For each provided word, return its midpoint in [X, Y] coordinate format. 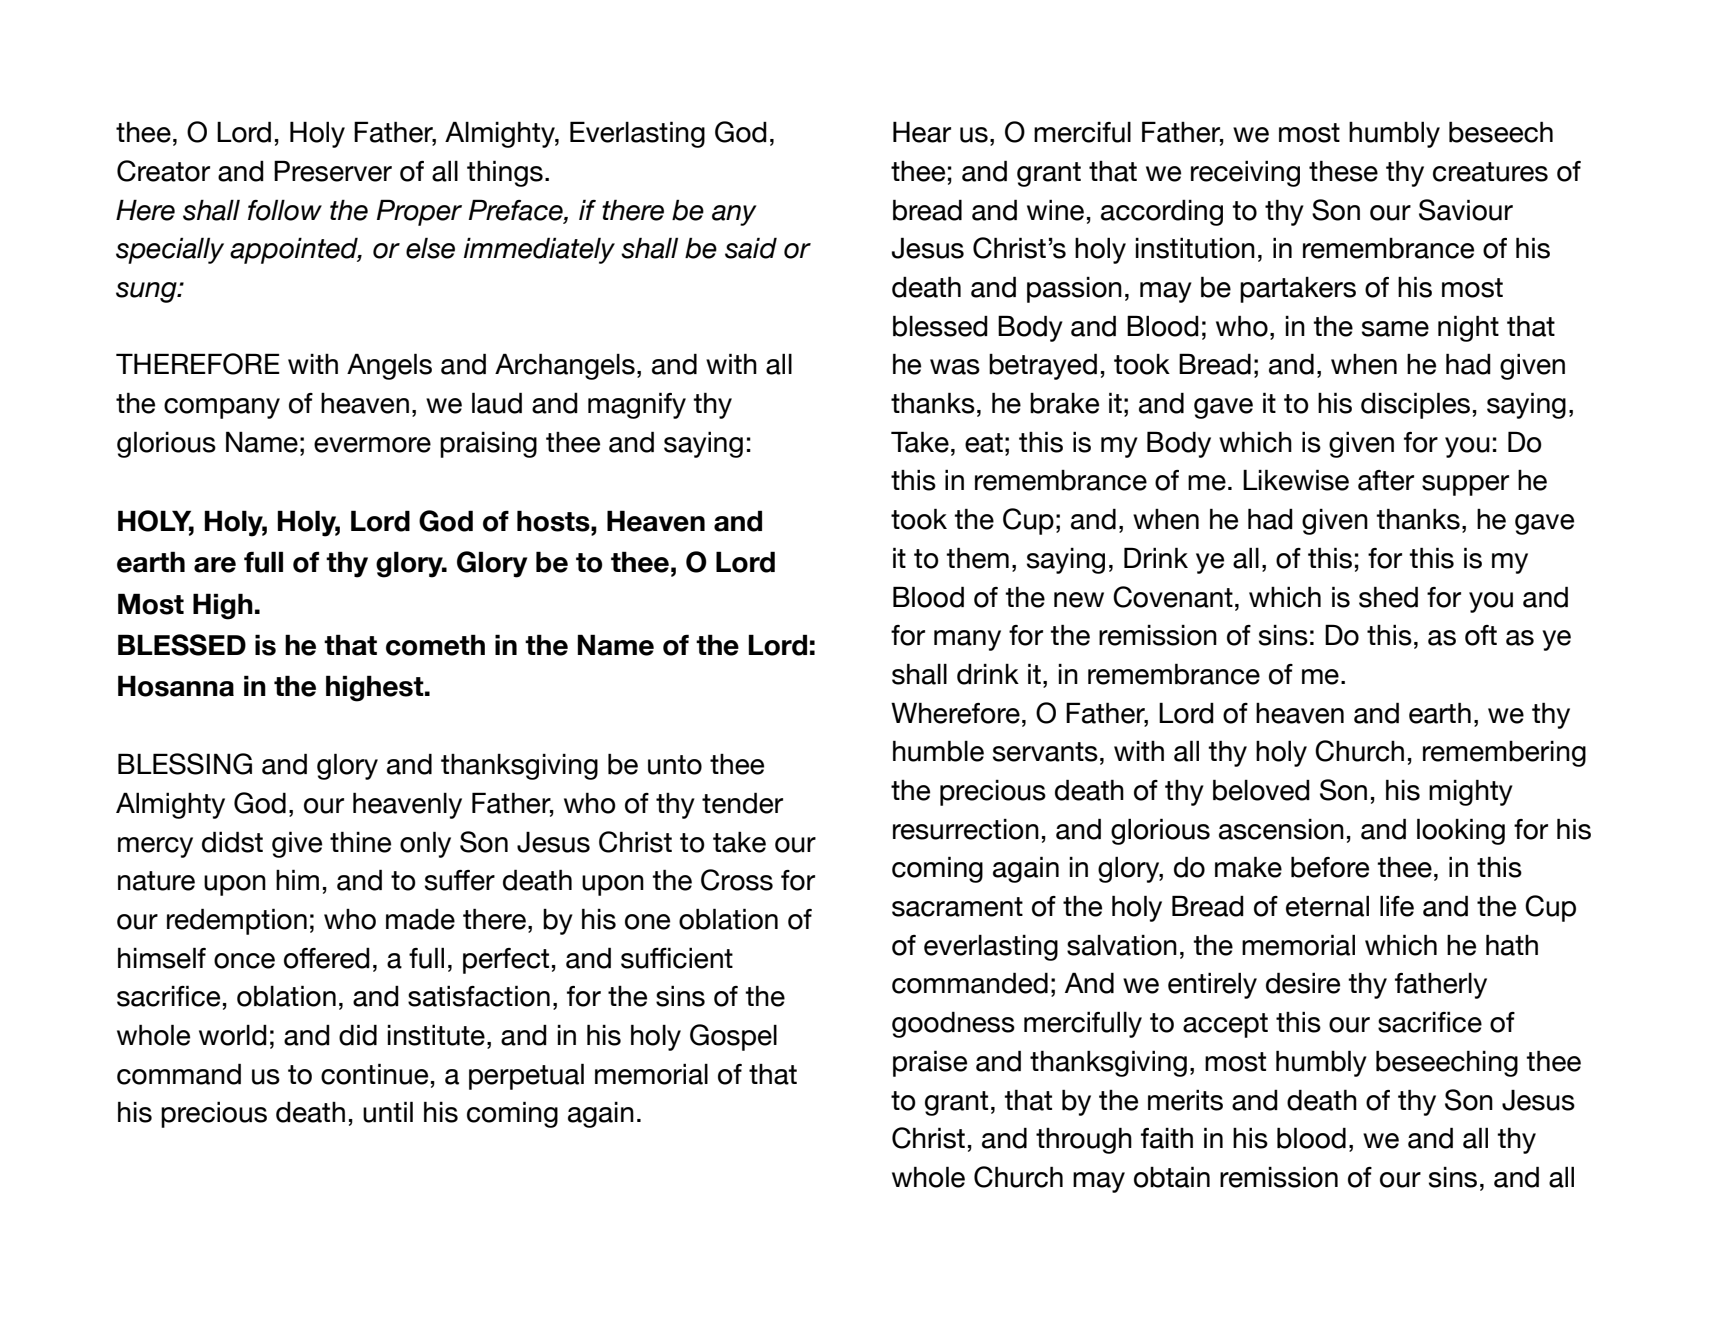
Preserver [333, 171]
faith [1167, 1138]
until [388, 1112]
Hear [922, 132]
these [1343, 171]
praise [930, 1063]
